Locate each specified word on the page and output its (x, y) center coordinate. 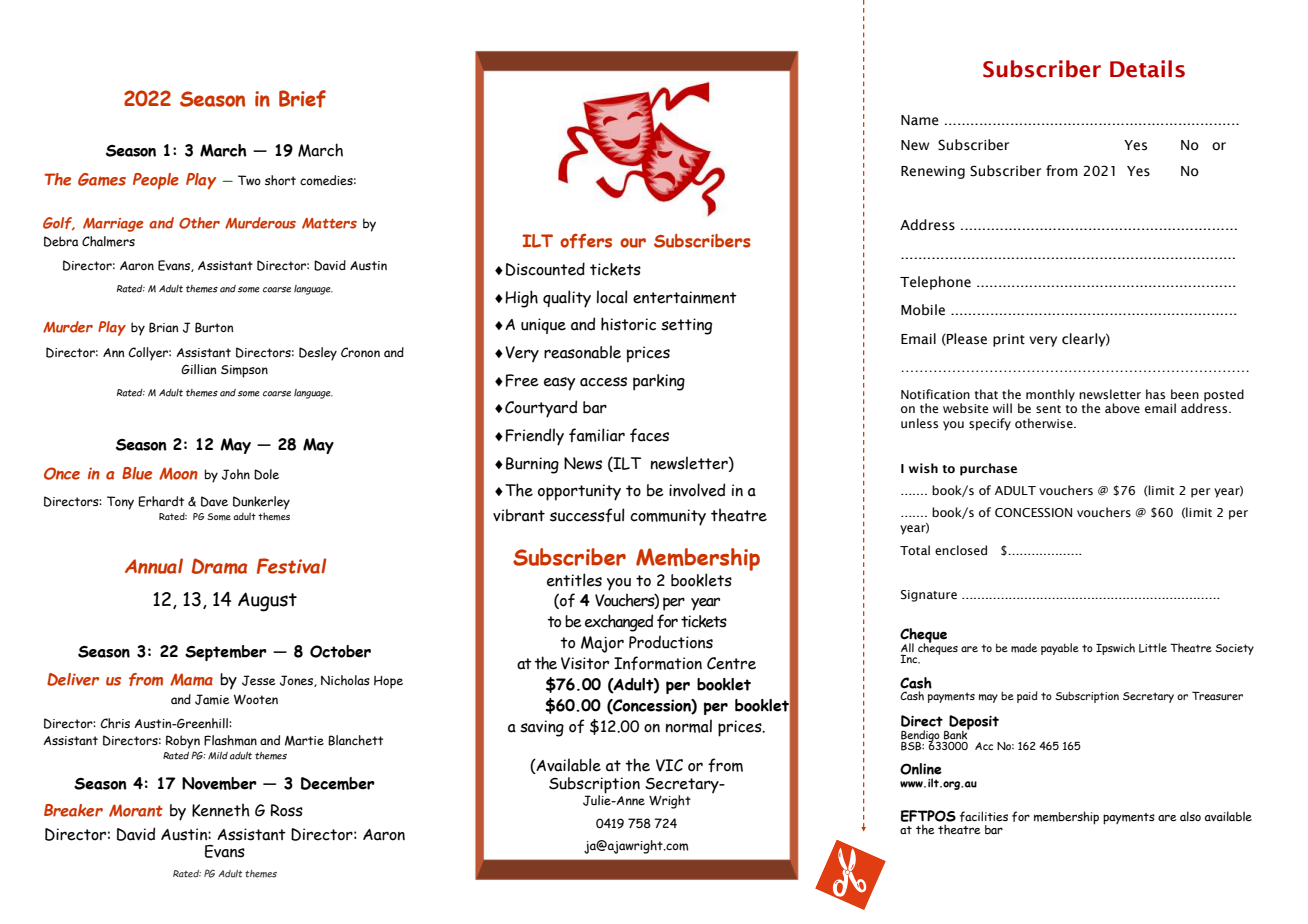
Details (1147, 69)
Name (920, 120)
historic (628, 324)
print (1009, 340)
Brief (302, 99)
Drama (219, 566)
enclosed (961, 550)
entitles (574, 580)
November (219, 783)
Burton (214, 327)
